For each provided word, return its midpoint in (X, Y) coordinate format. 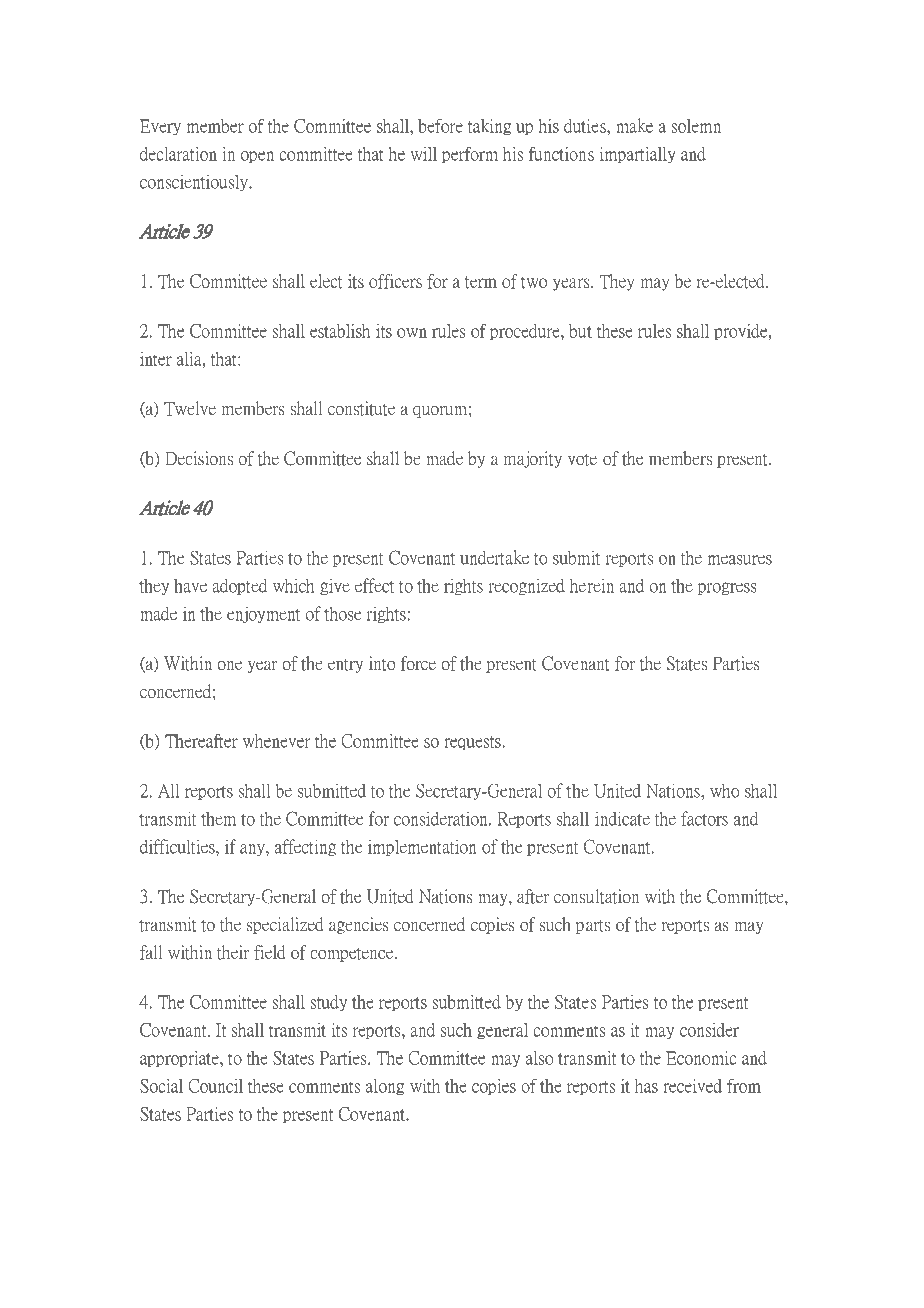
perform (470, 154)
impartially (638, 155)
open (257, 157)
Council (215, 1086)
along (385, 1087)
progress (727, 588)
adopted (239, 586)
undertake (494, 557)
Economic (701, 1058)
